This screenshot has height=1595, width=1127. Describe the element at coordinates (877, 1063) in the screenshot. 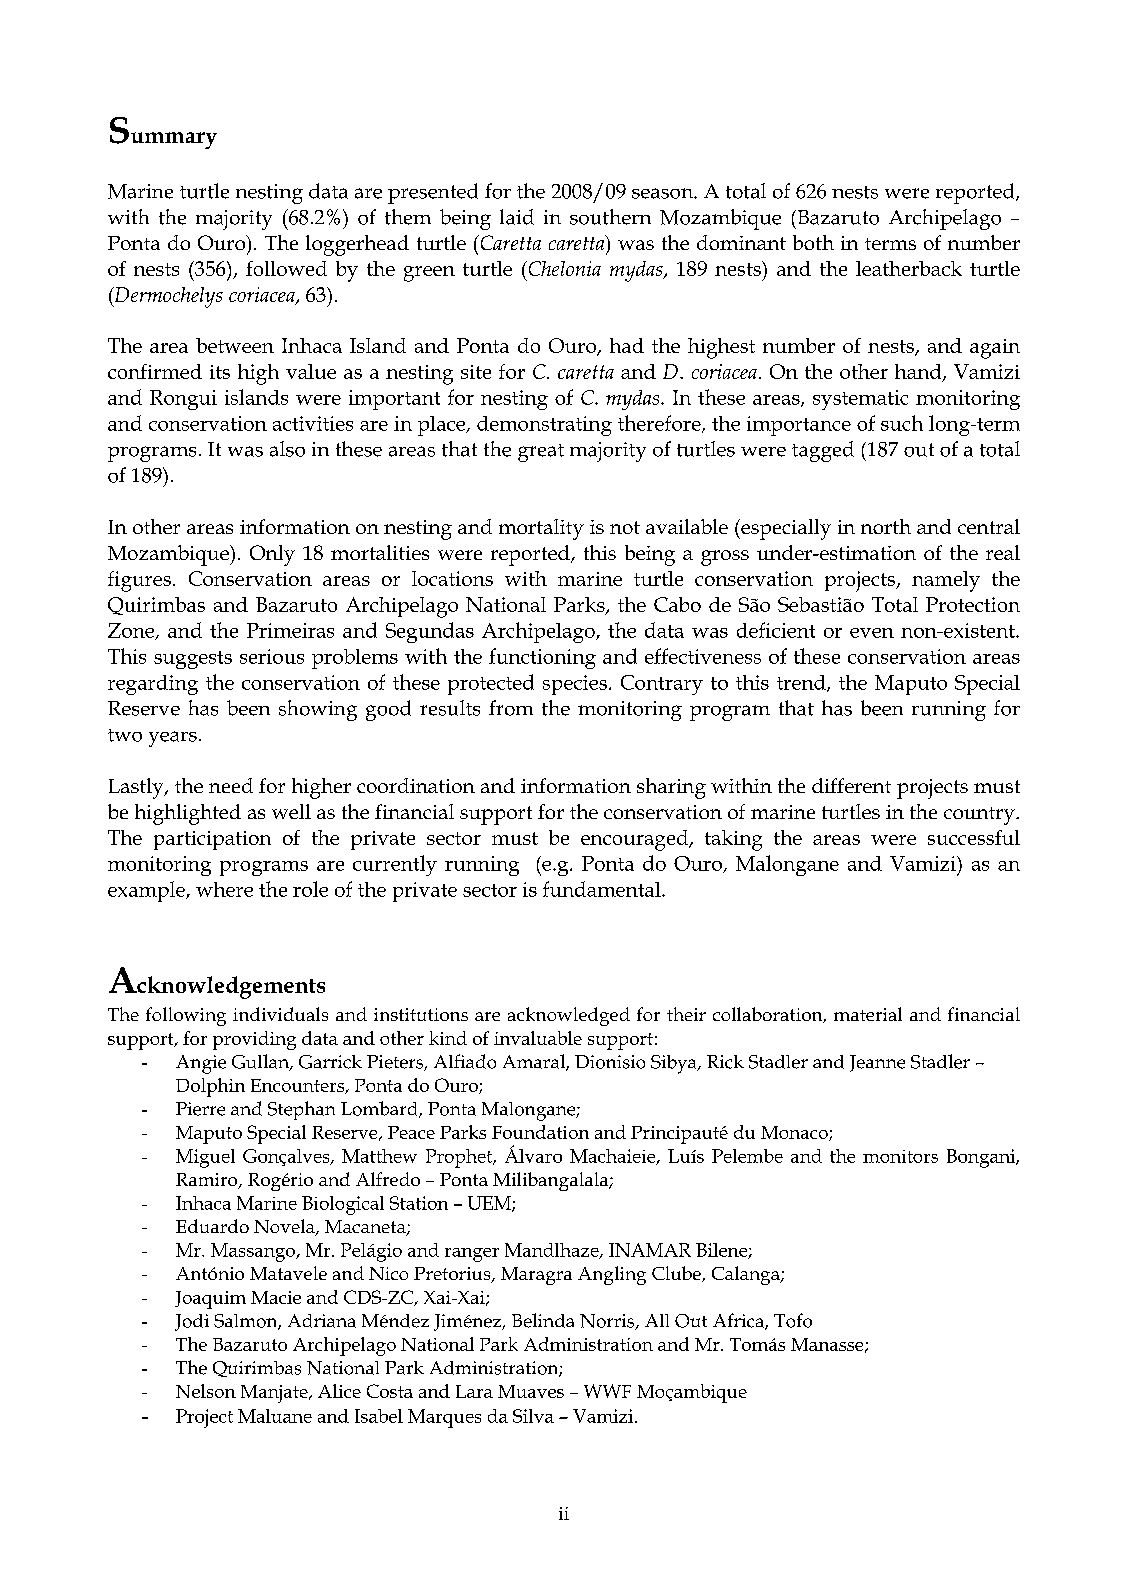

I see `Jeanne` at that location.
